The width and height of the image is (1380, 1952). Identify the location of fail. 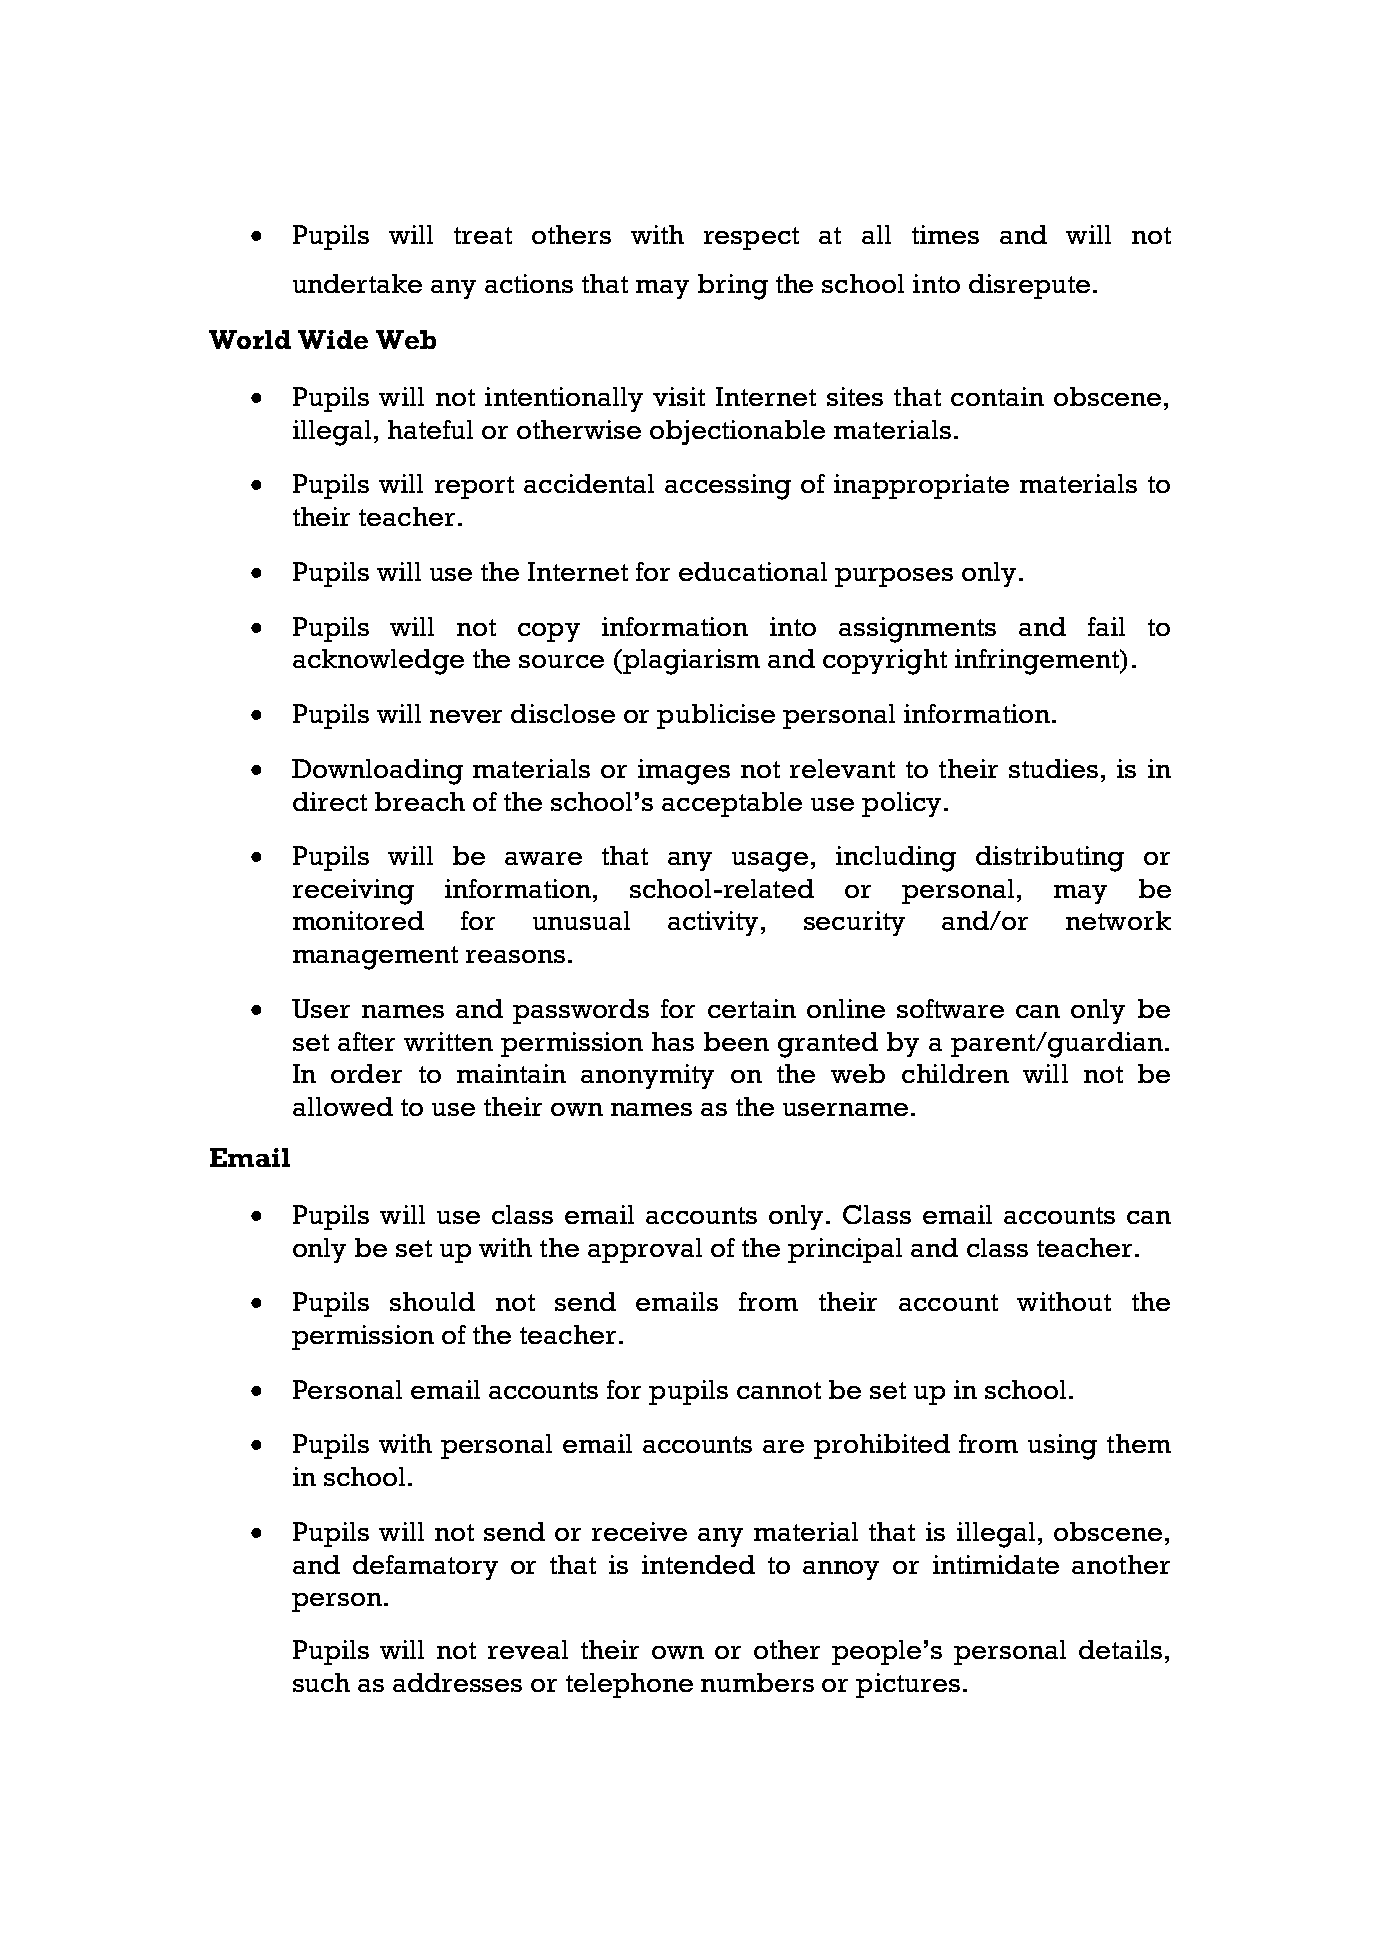
(1106, 626).
